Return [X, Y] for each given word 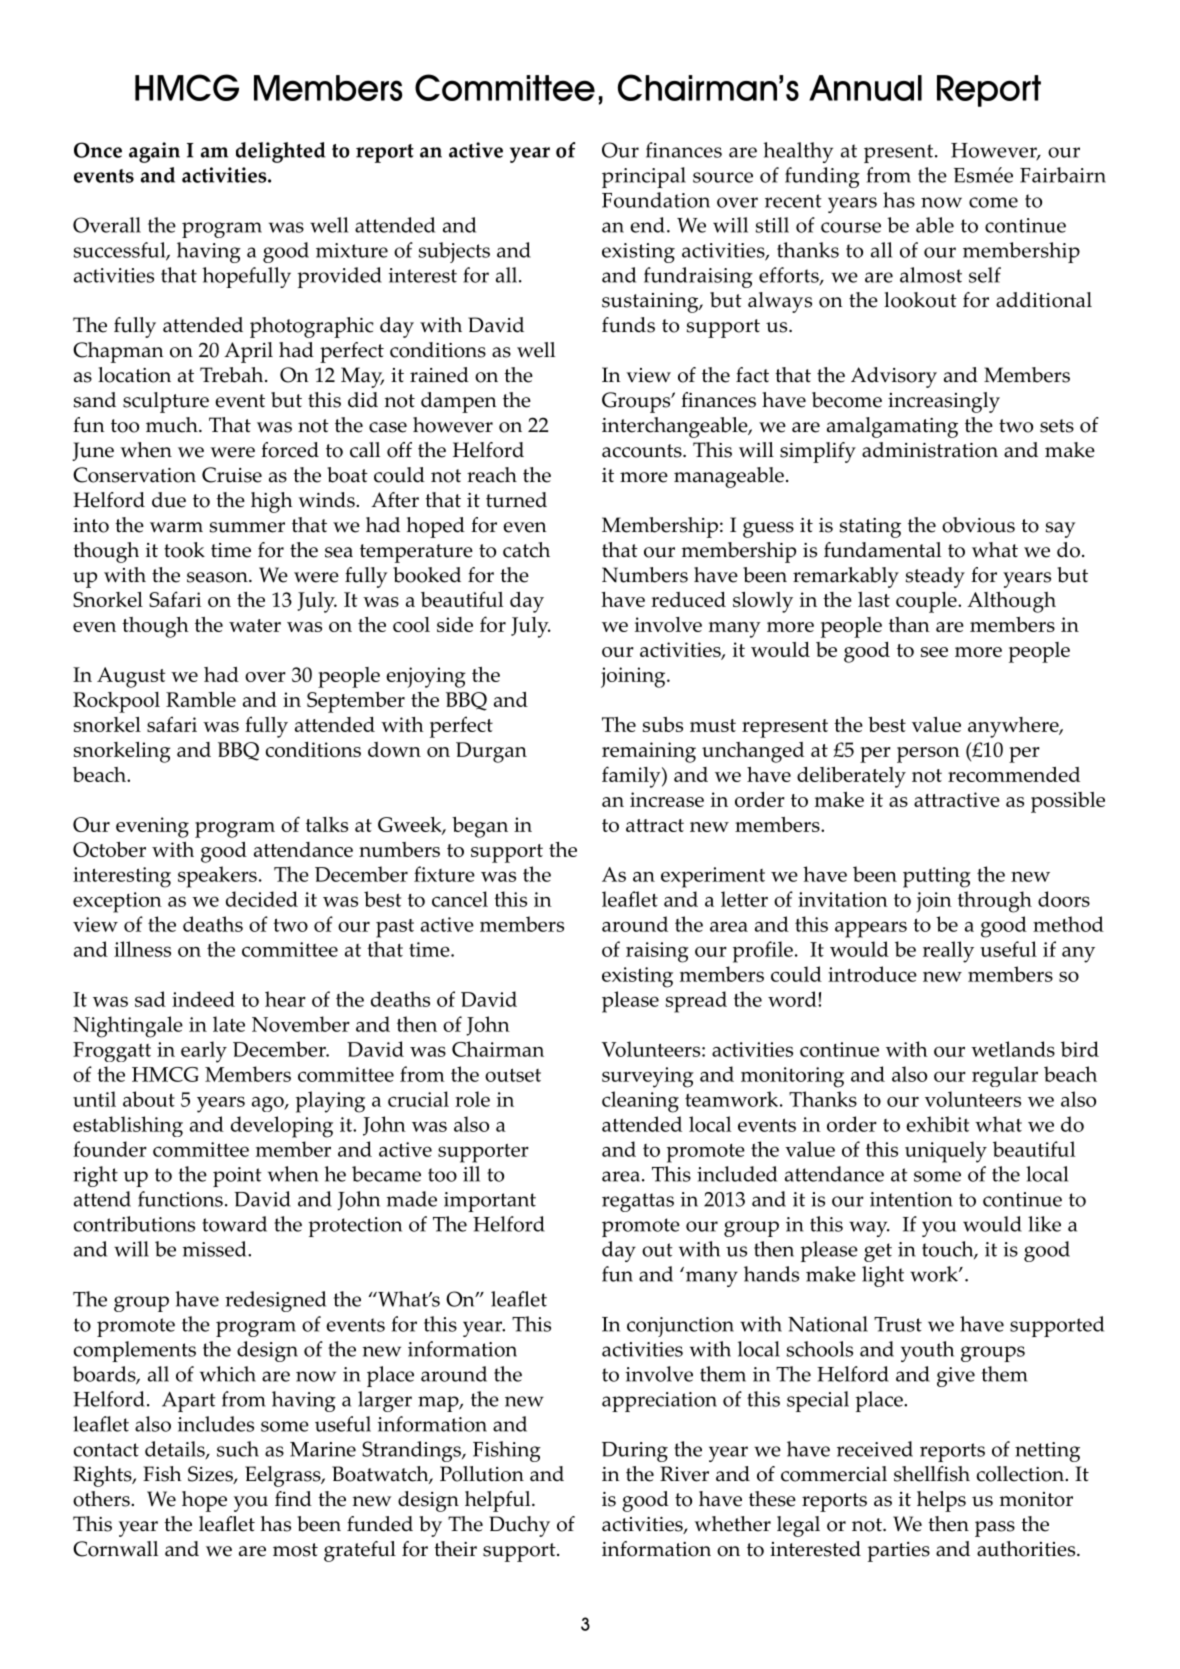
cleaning [640, 1102]
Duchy [519, 1526]
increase [667, 799]
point [237, 1177]
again [154, 152]
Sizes [211, 1475]
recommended [1014, 774]
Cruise [232, 475]
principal [644, 177]
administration [930, 450]
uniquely [946, 1152]
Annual [865, 88]
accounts [643, 451]
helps [941, 1501]
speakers [217, 877]
